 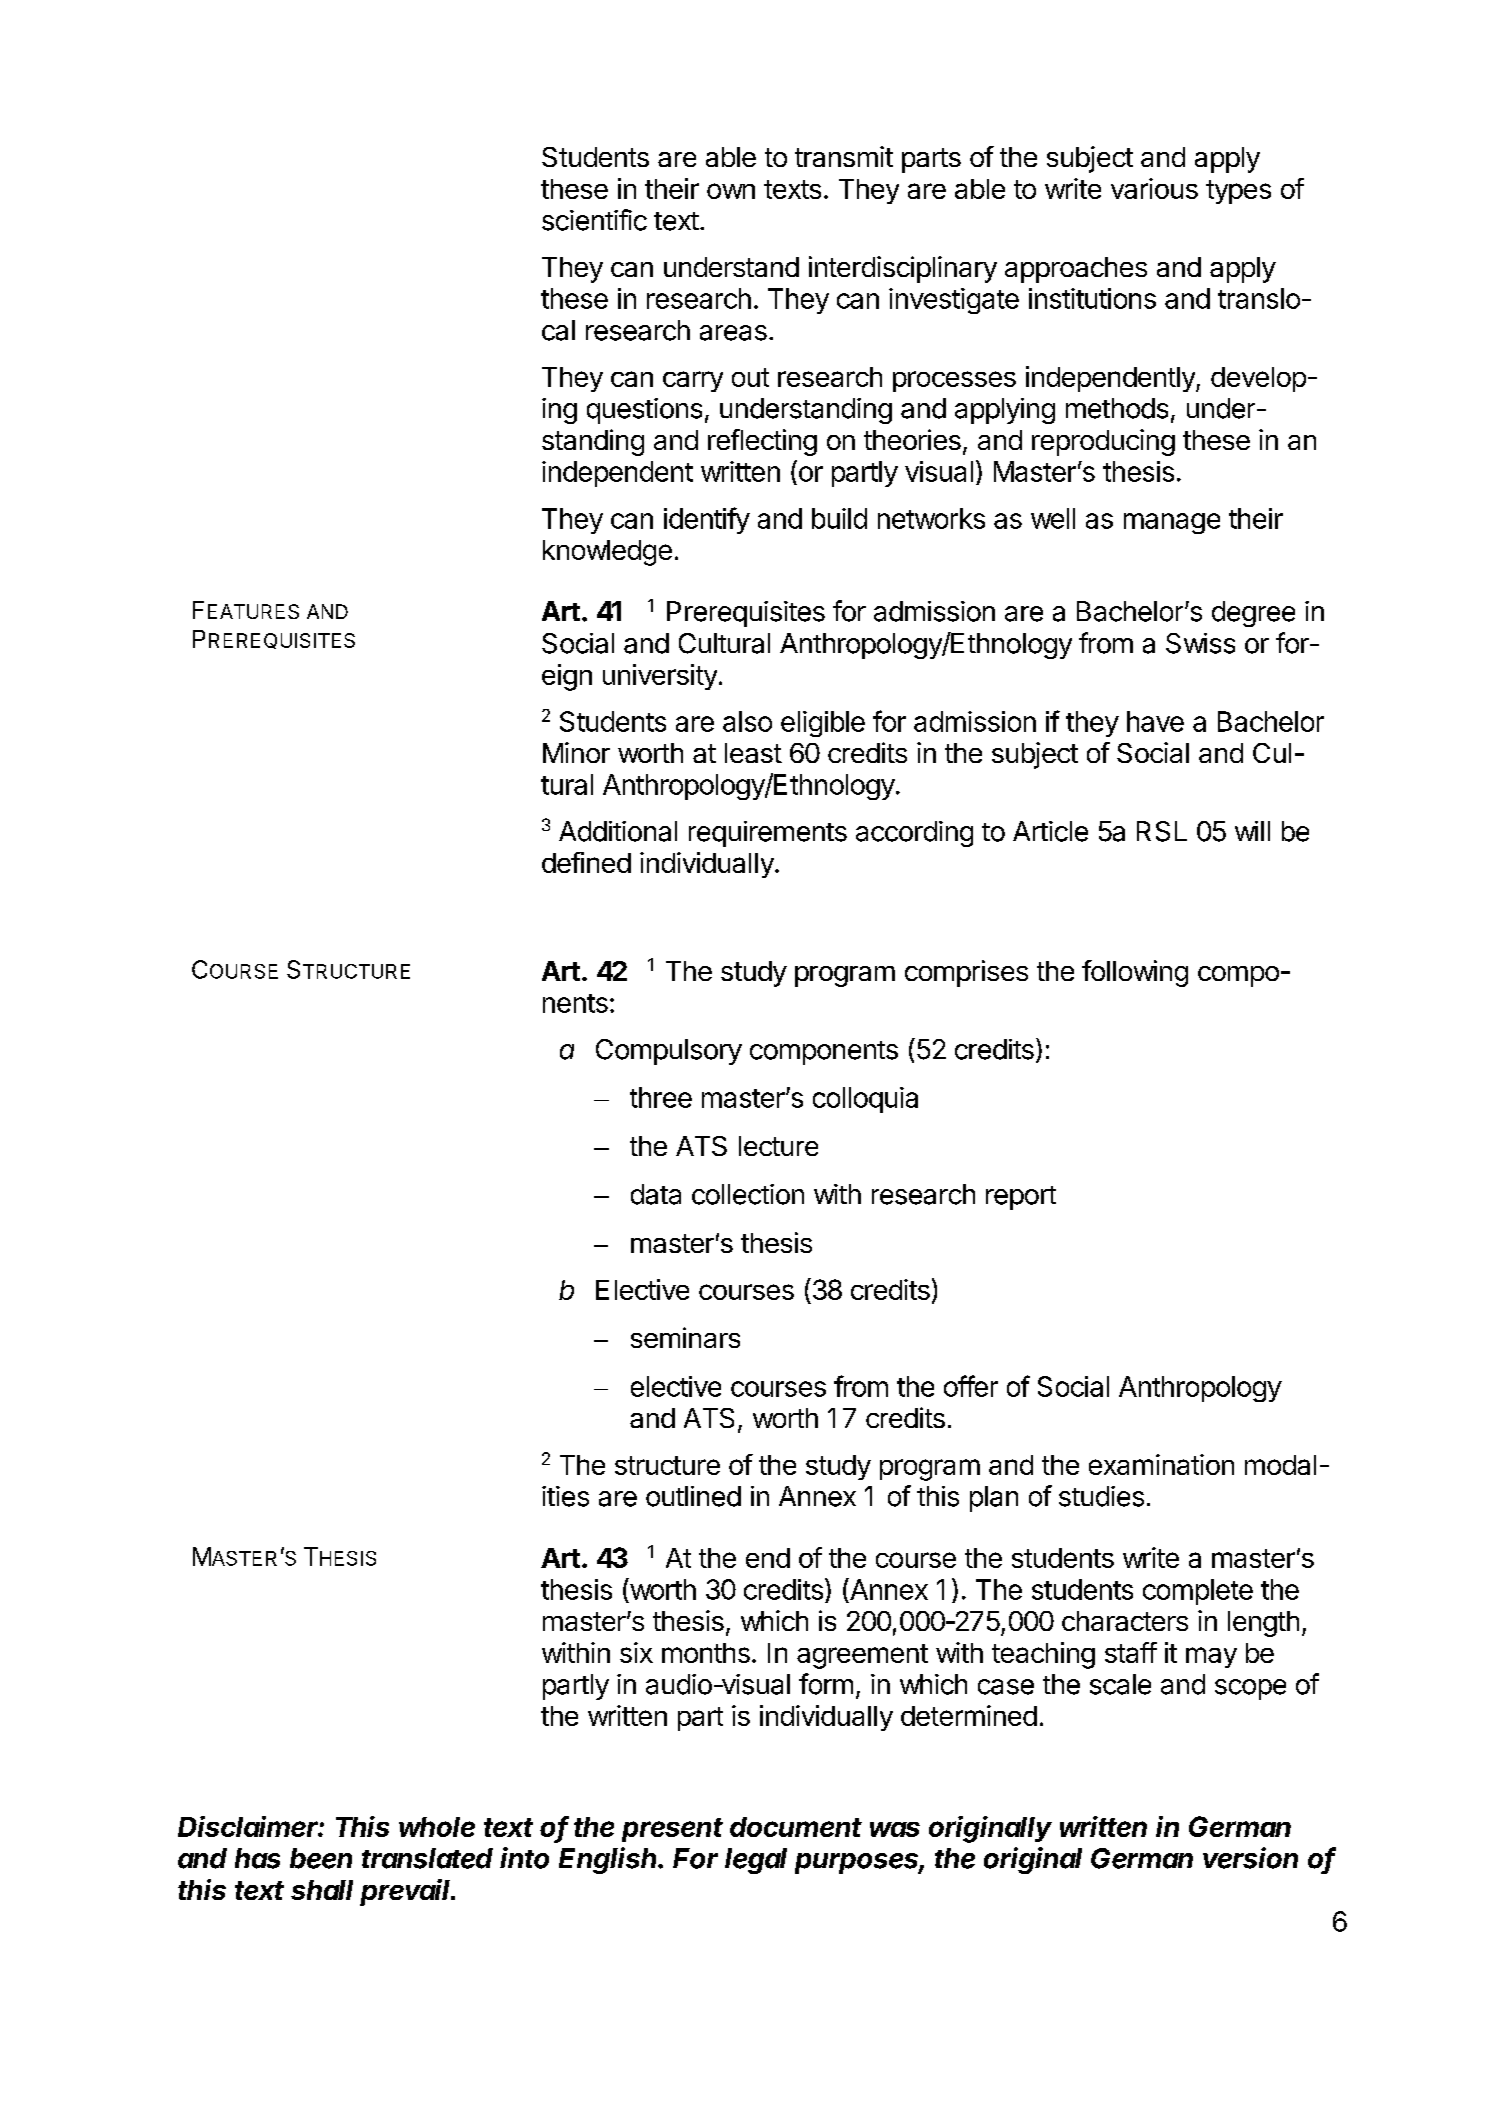 I want to click on whole, so click(x=437, y=1827).
